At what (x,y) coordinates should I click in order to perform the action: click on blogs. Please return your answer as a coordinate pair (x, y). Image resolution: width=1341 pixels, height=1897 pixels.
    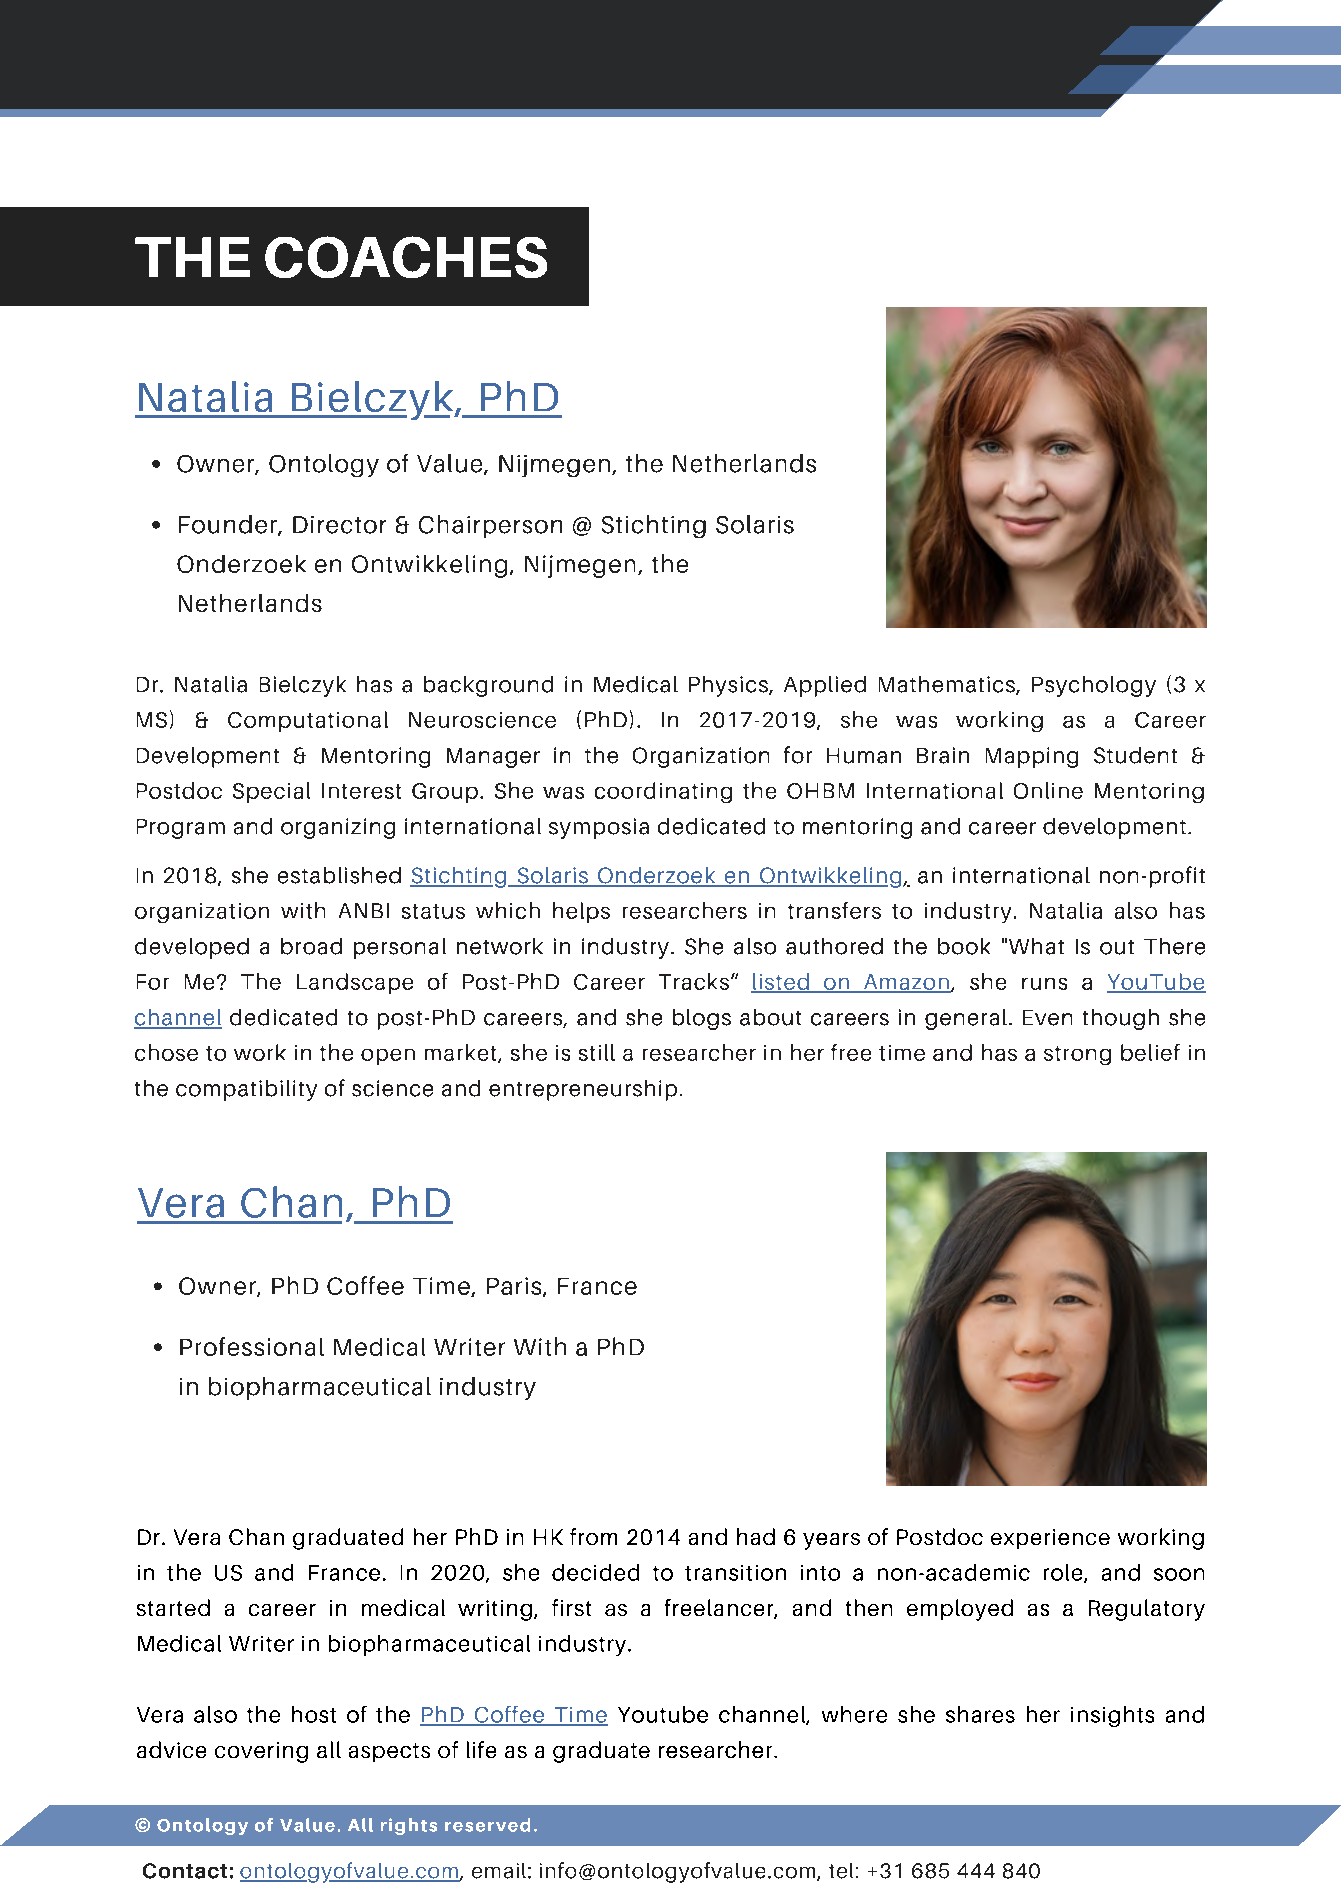
    Looking at the image, I should click on (702, 1019).
